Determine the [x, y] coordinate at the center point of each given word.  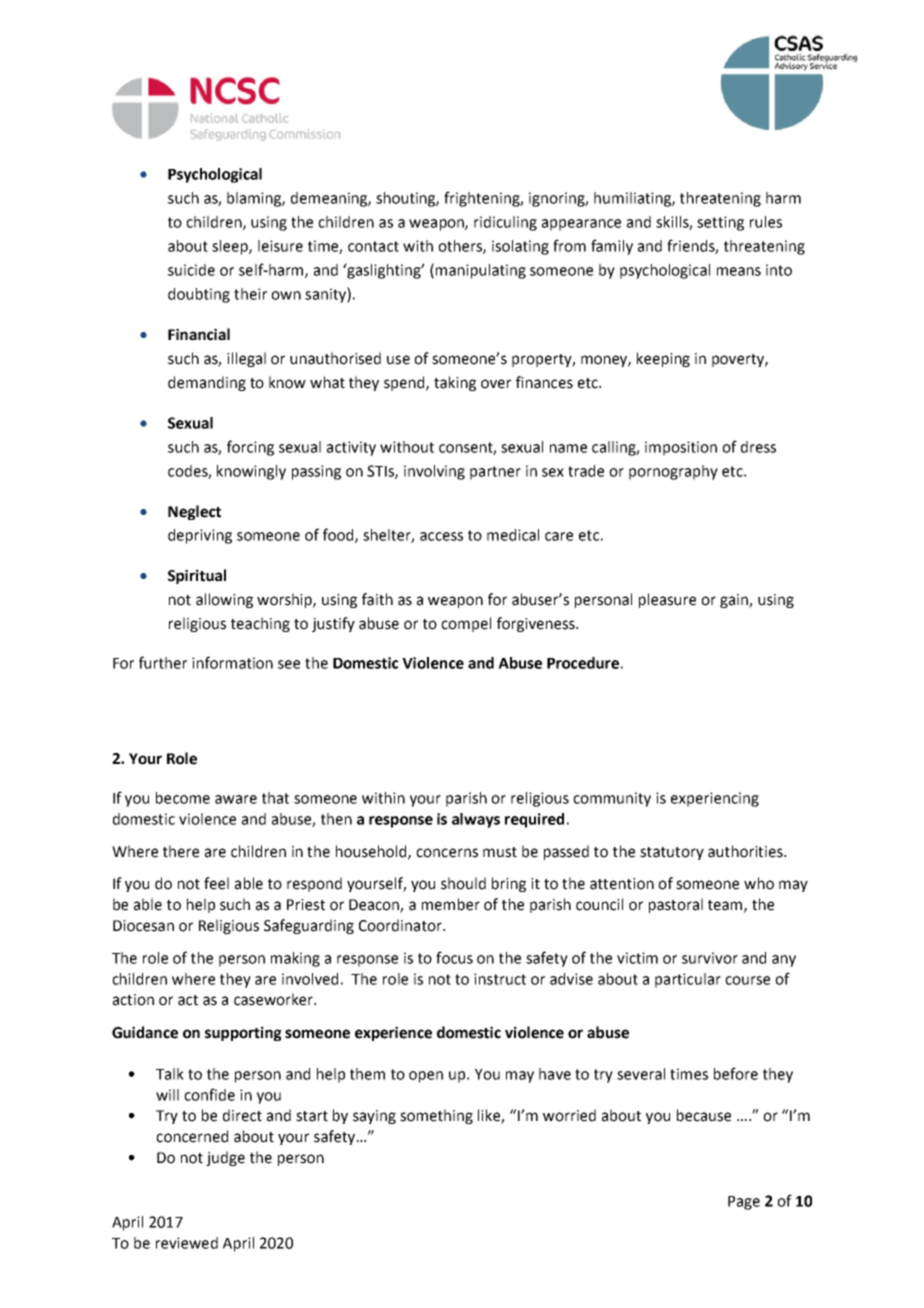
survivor [710, 958]
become [183, 798]
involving [434, 472]
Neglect [194, 512]
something [436, 1116]
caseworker [274, 999]
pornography [673, 472]
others [461, 247]
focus [454, 957]
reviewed [187, 1243]
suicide [191, 270]
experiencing [715, 799]
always [476, 820]
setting [720, 223]
